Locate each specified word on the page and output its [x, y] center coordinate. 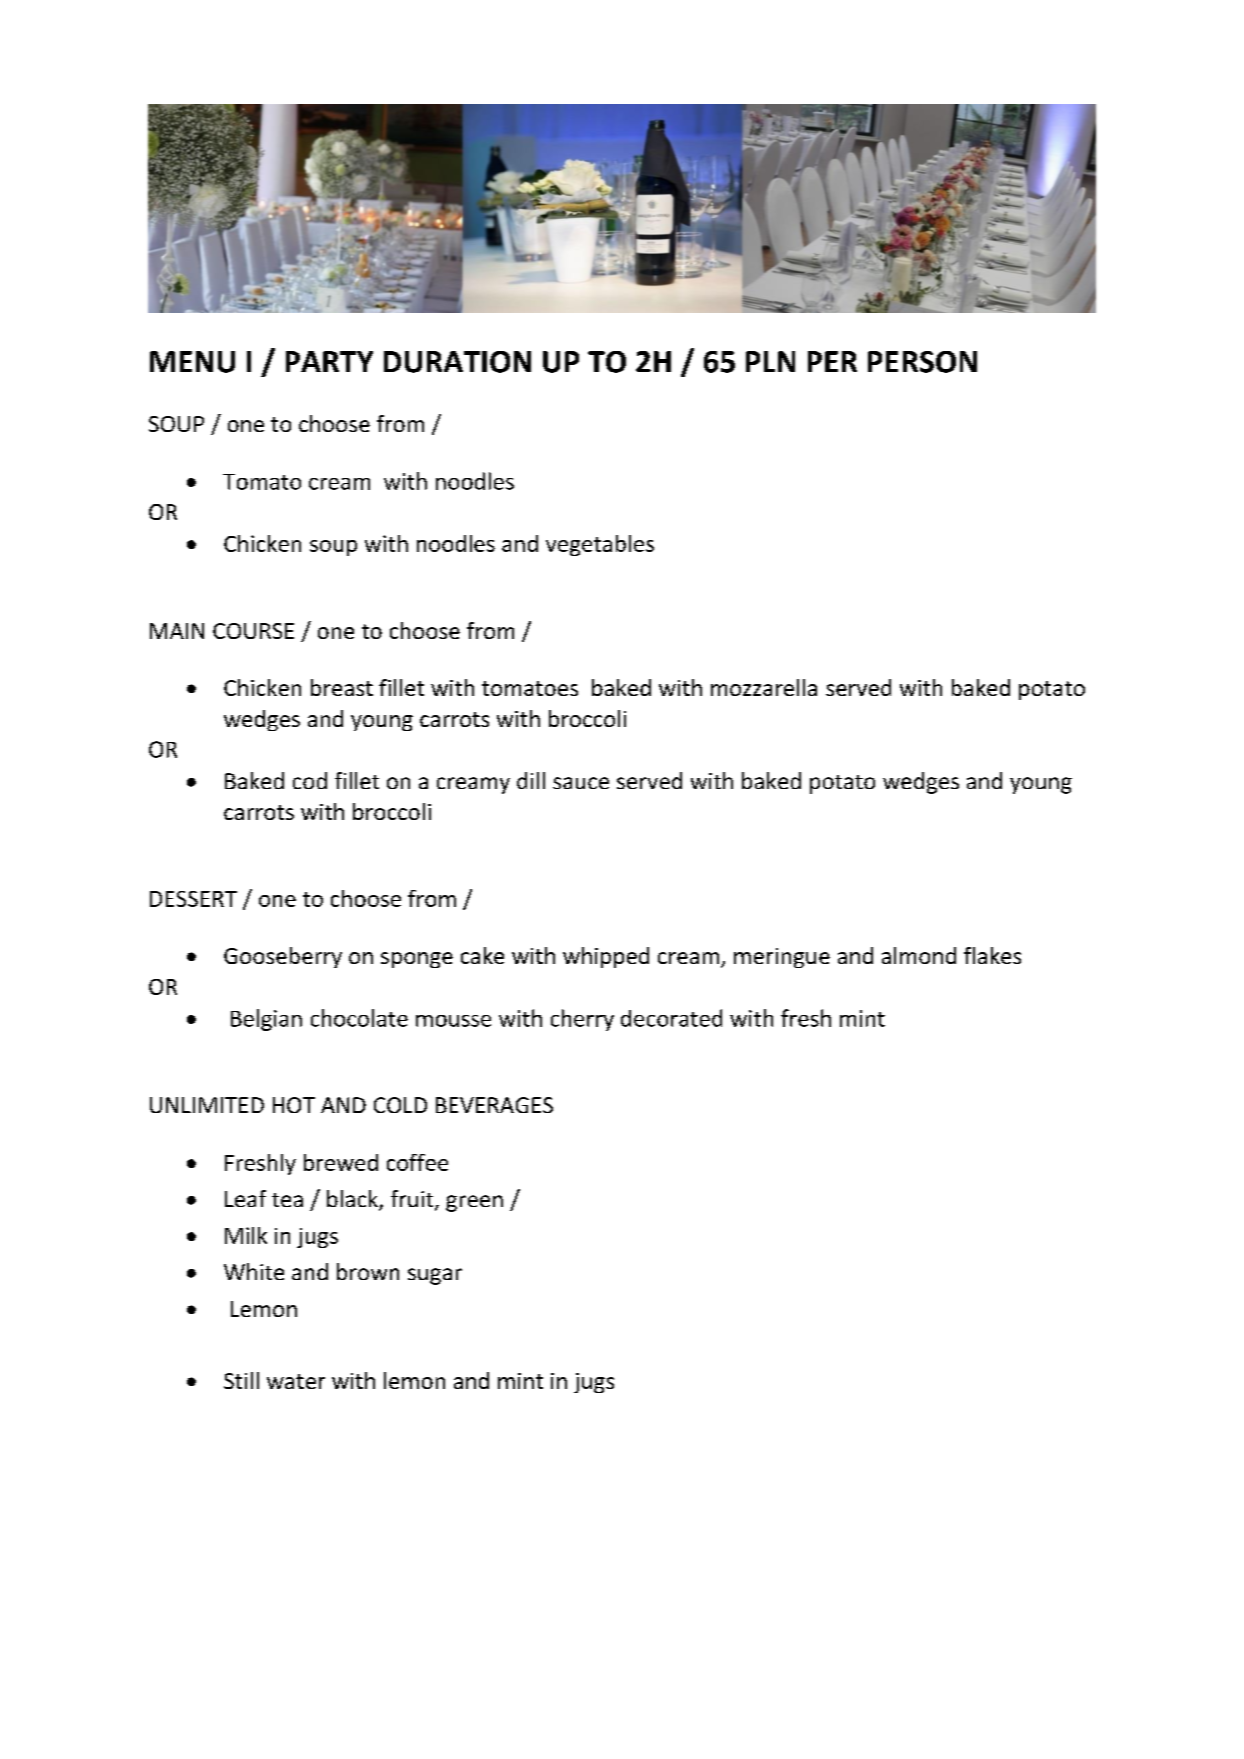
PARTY [329, 361]
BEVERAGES [494, 1105]
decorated [671, 1018]
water [296, 1381]
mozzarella [764, 687]
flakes [992, 955]
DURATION [457, 362]
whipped [606, 957]
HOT [294, 1105]
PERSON [922, 362]
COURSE [253, 631]
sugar [435, 1276]
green [474, 1203]
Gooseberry [283, 957]
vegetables [600, 545]
